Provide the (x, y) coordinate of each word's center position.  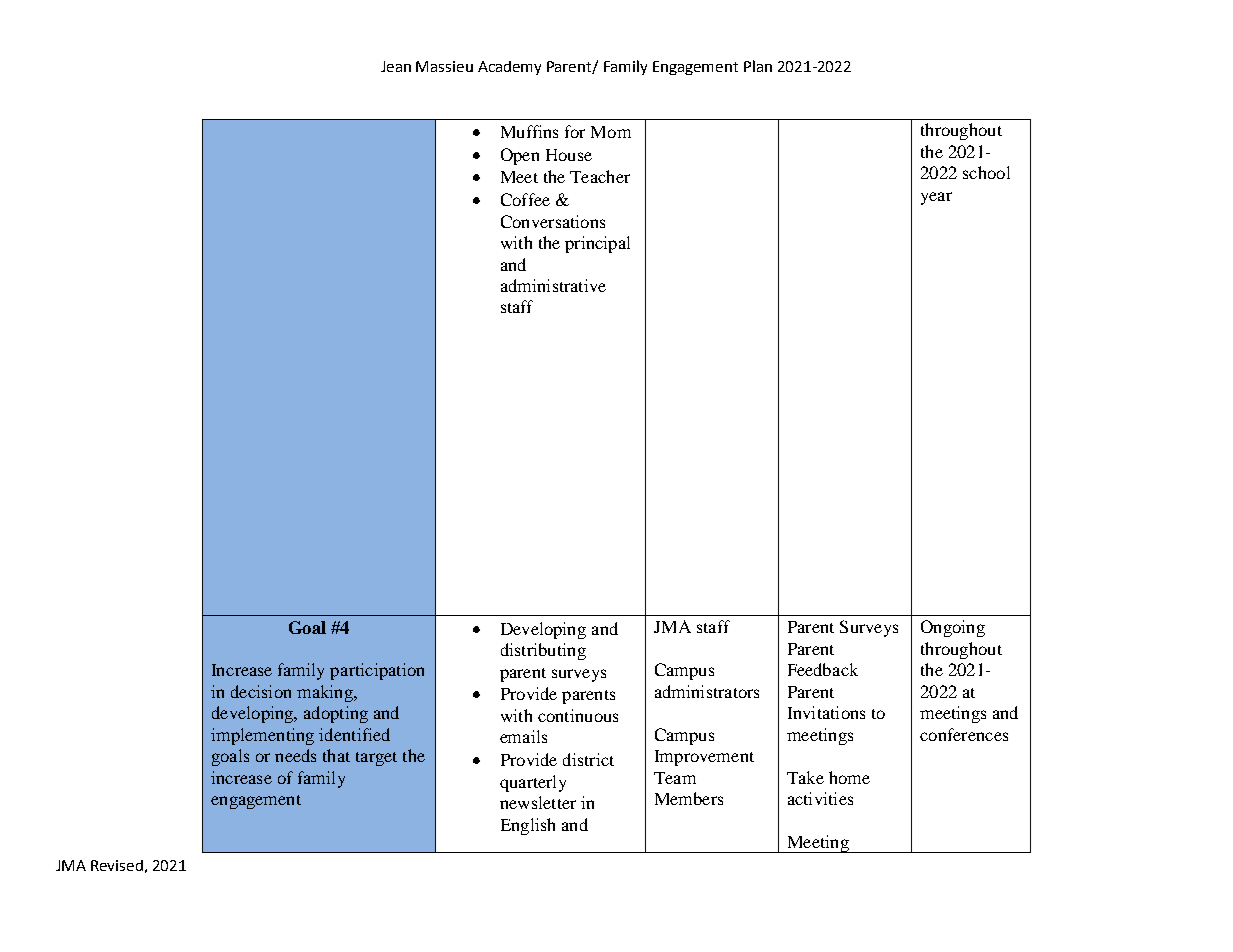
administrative (553, 285)
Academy (509, 68)
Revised (117, 865)
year (936, 198)
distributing (543, 651)
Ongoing (953, 628)
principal (597, 244)
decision (261, 691)
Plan (758, 66)
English (528, 826)
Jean (396, 66)
